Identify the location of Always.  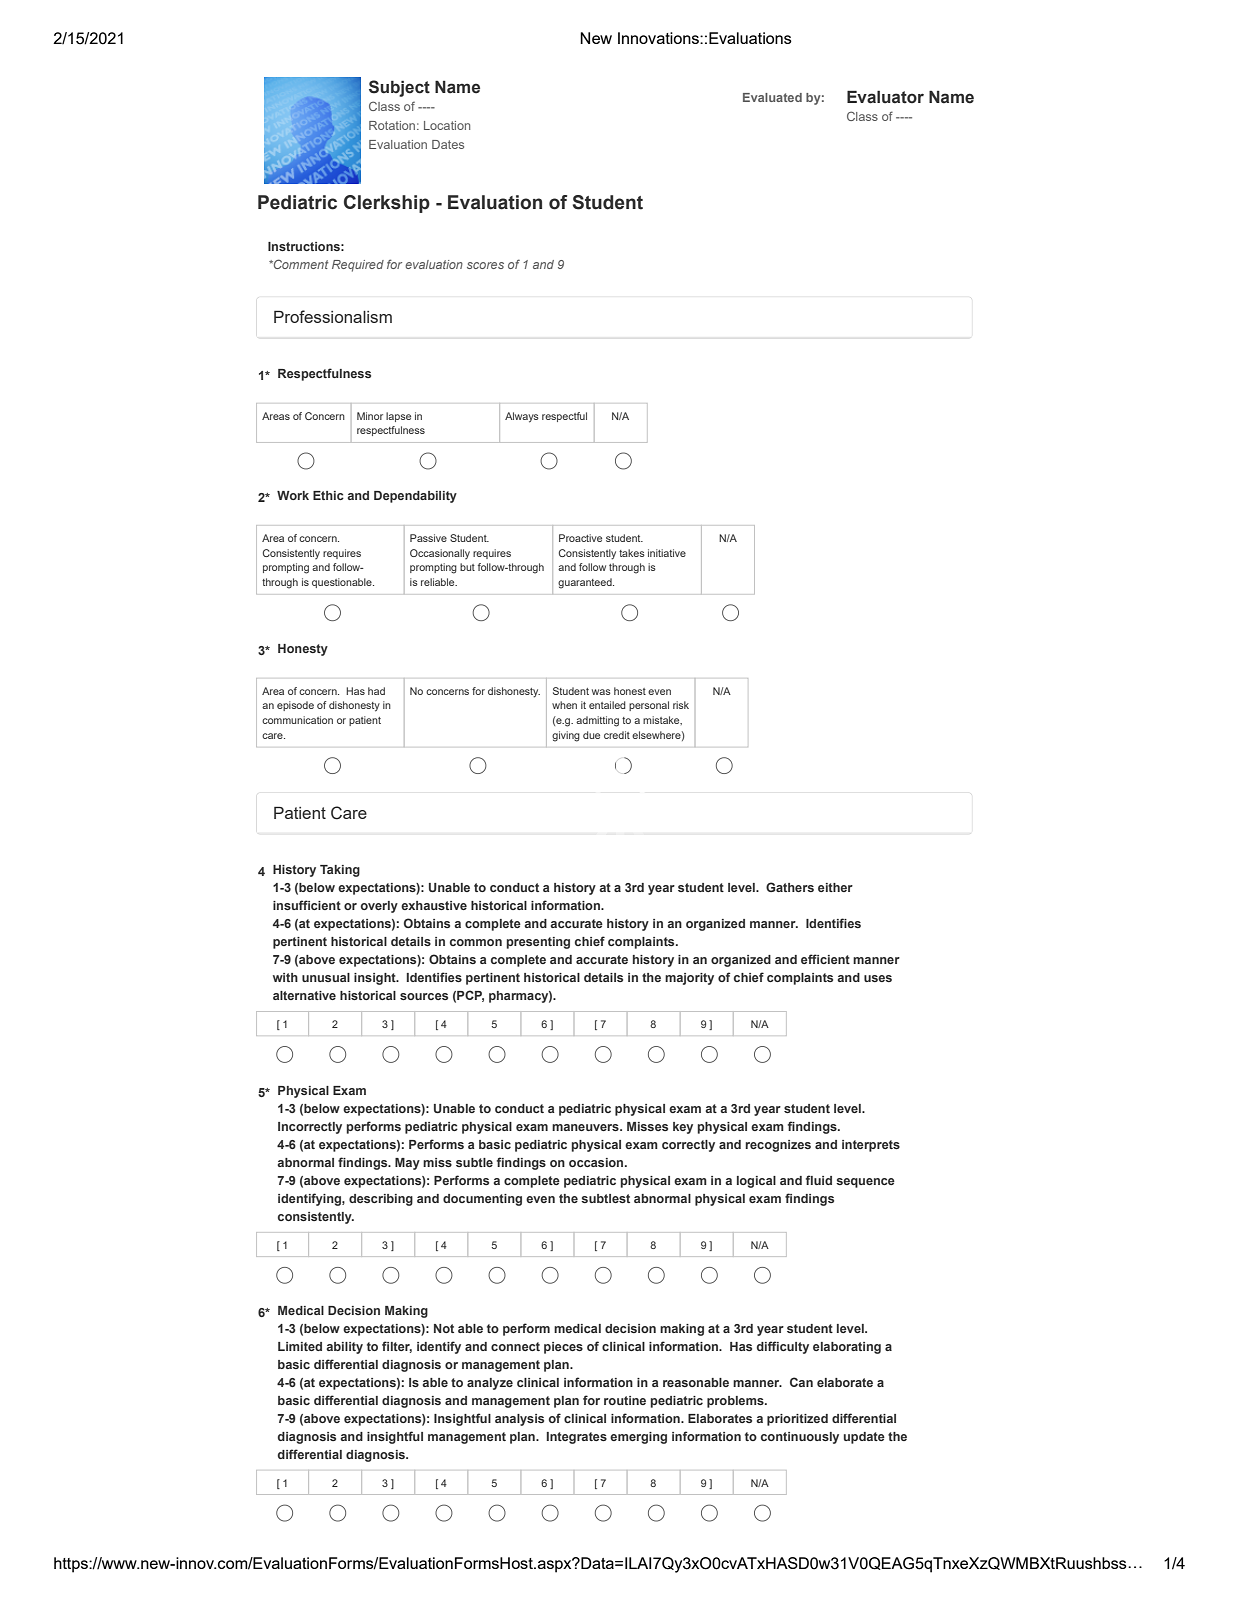
(522, 417).
